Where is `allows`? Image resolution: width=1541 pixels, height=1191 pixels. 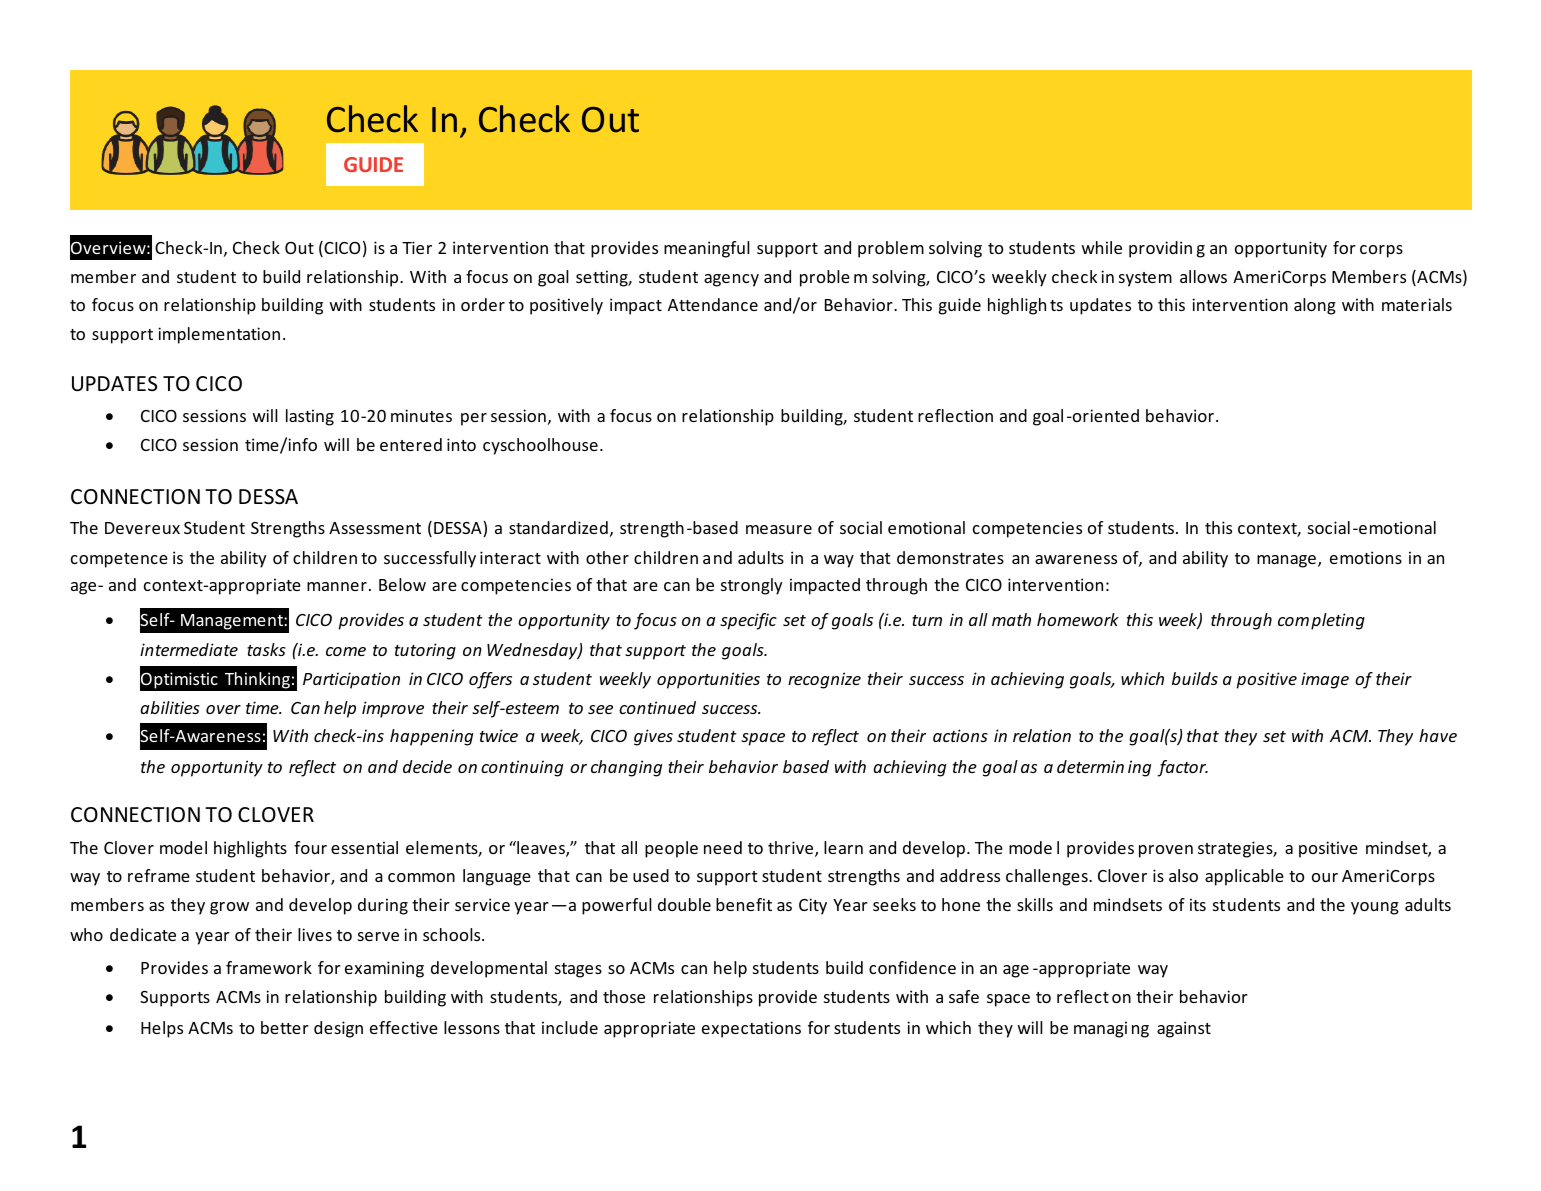 allows is located at coordinates (1203, 276).
